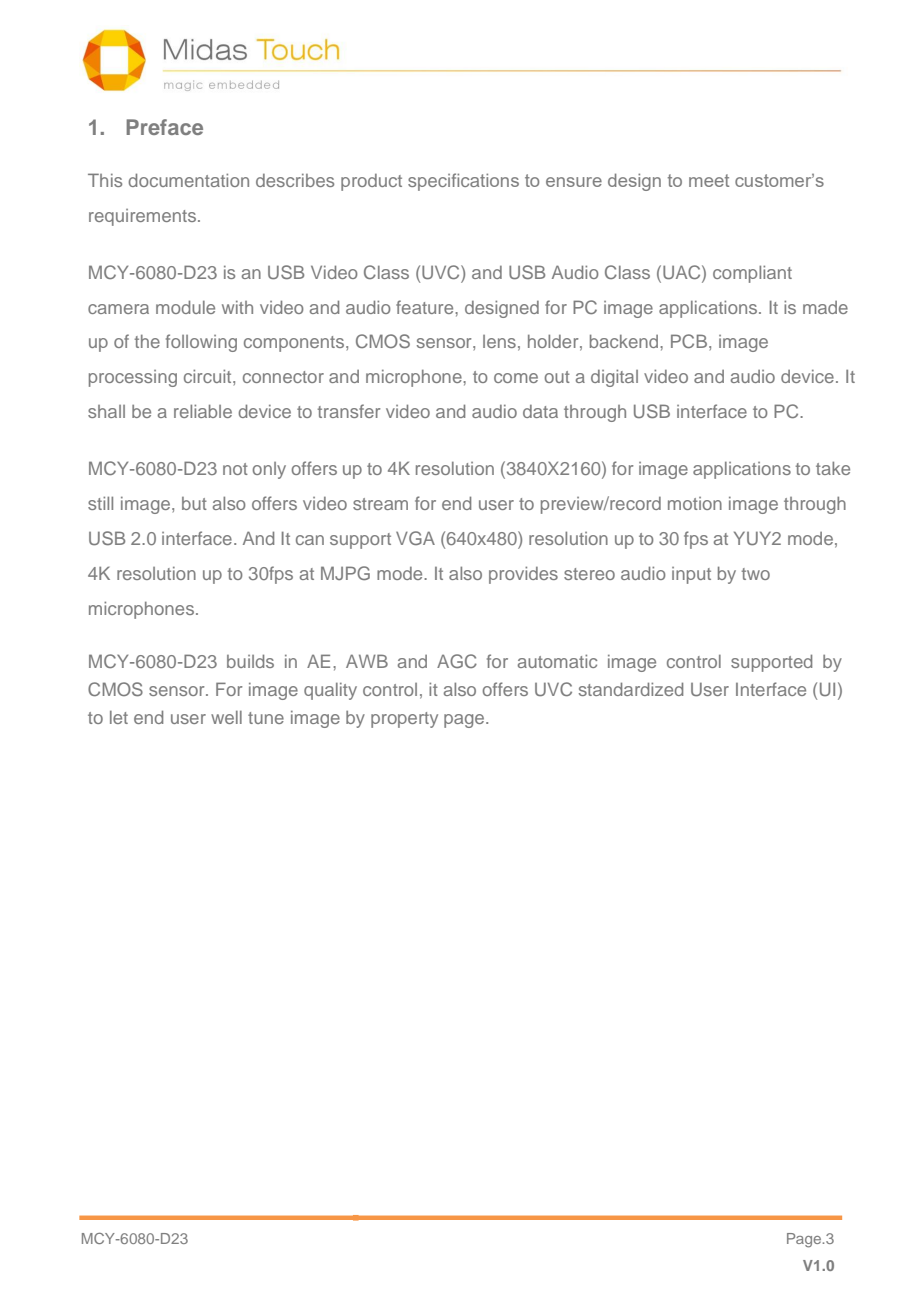  Describe the element at coordinates (709, 180) in the screenshot. I see `meet` at that location.
